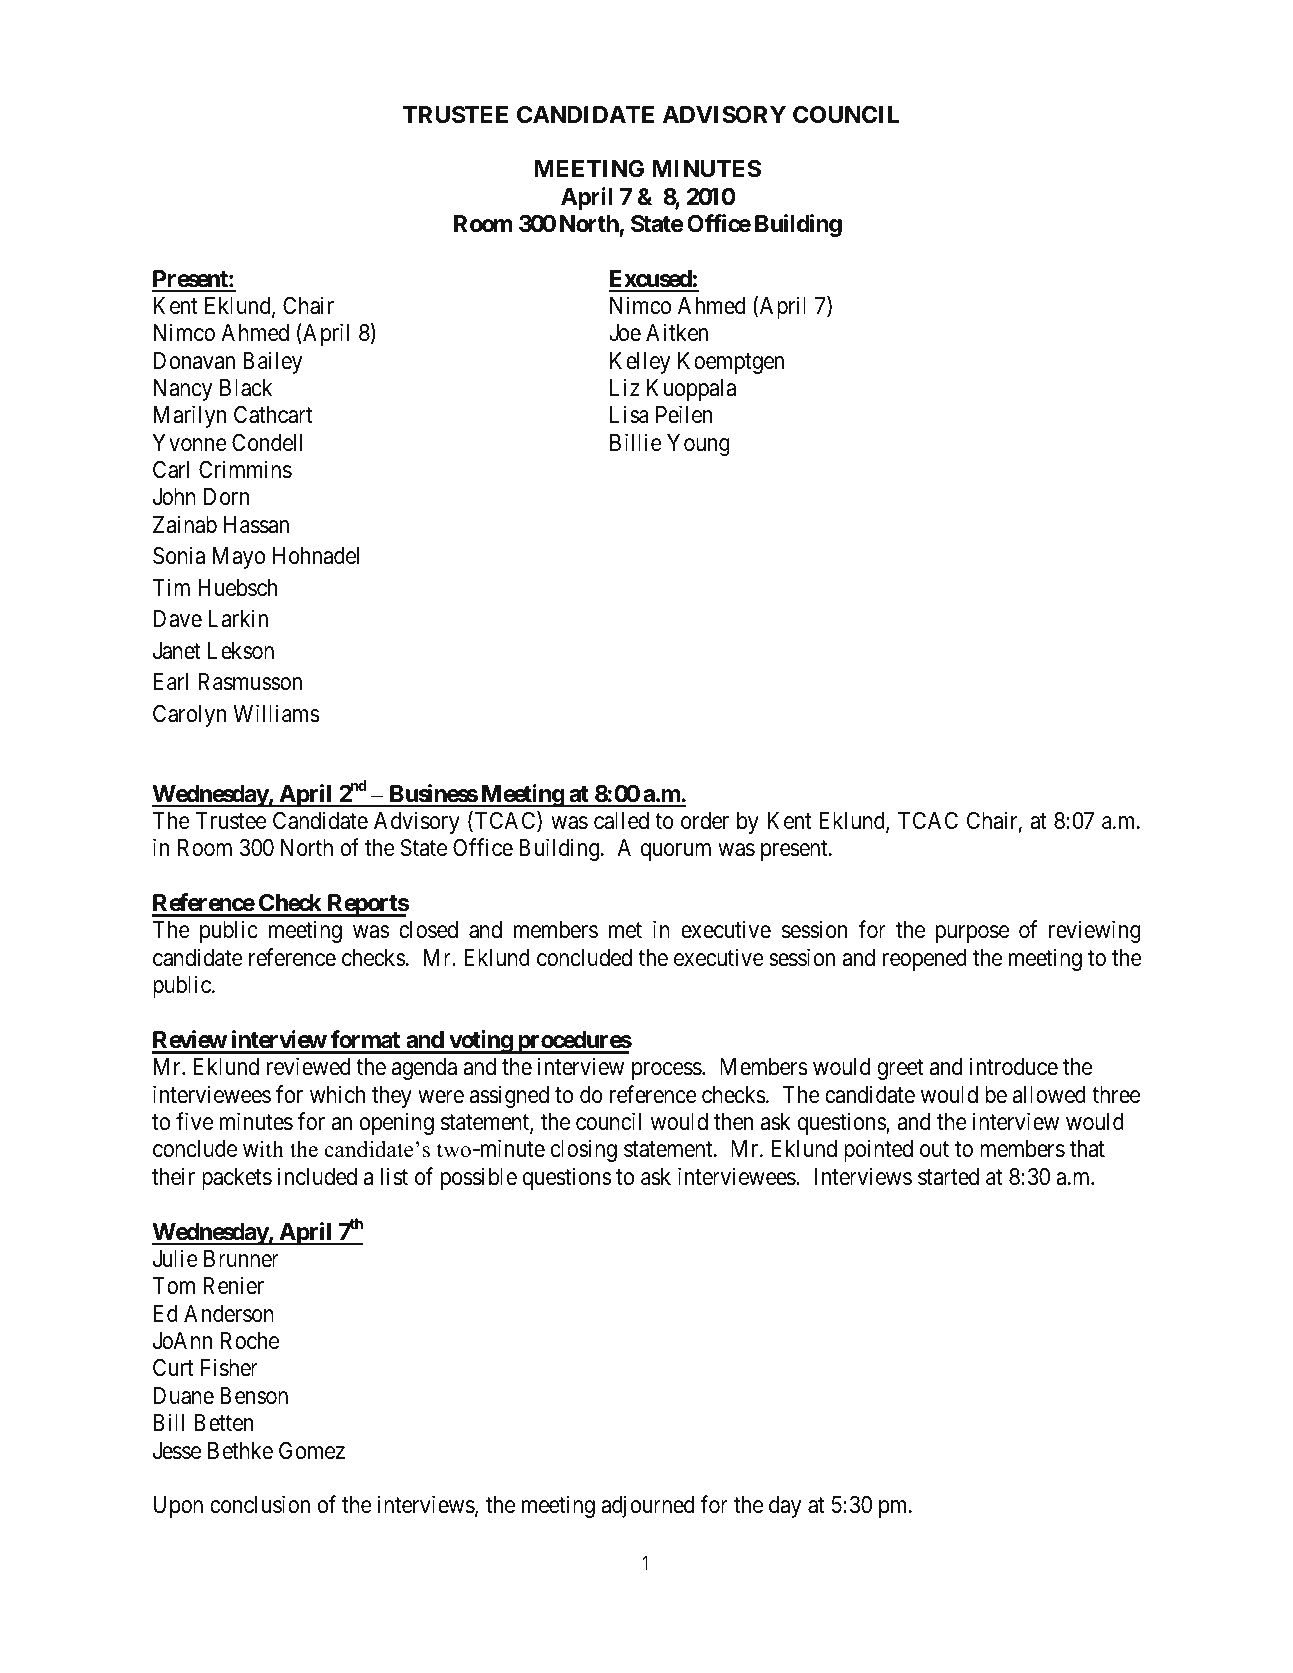  Describe the element at coordinates (260, 1504) in the page. I see `conclusion` at that location.
